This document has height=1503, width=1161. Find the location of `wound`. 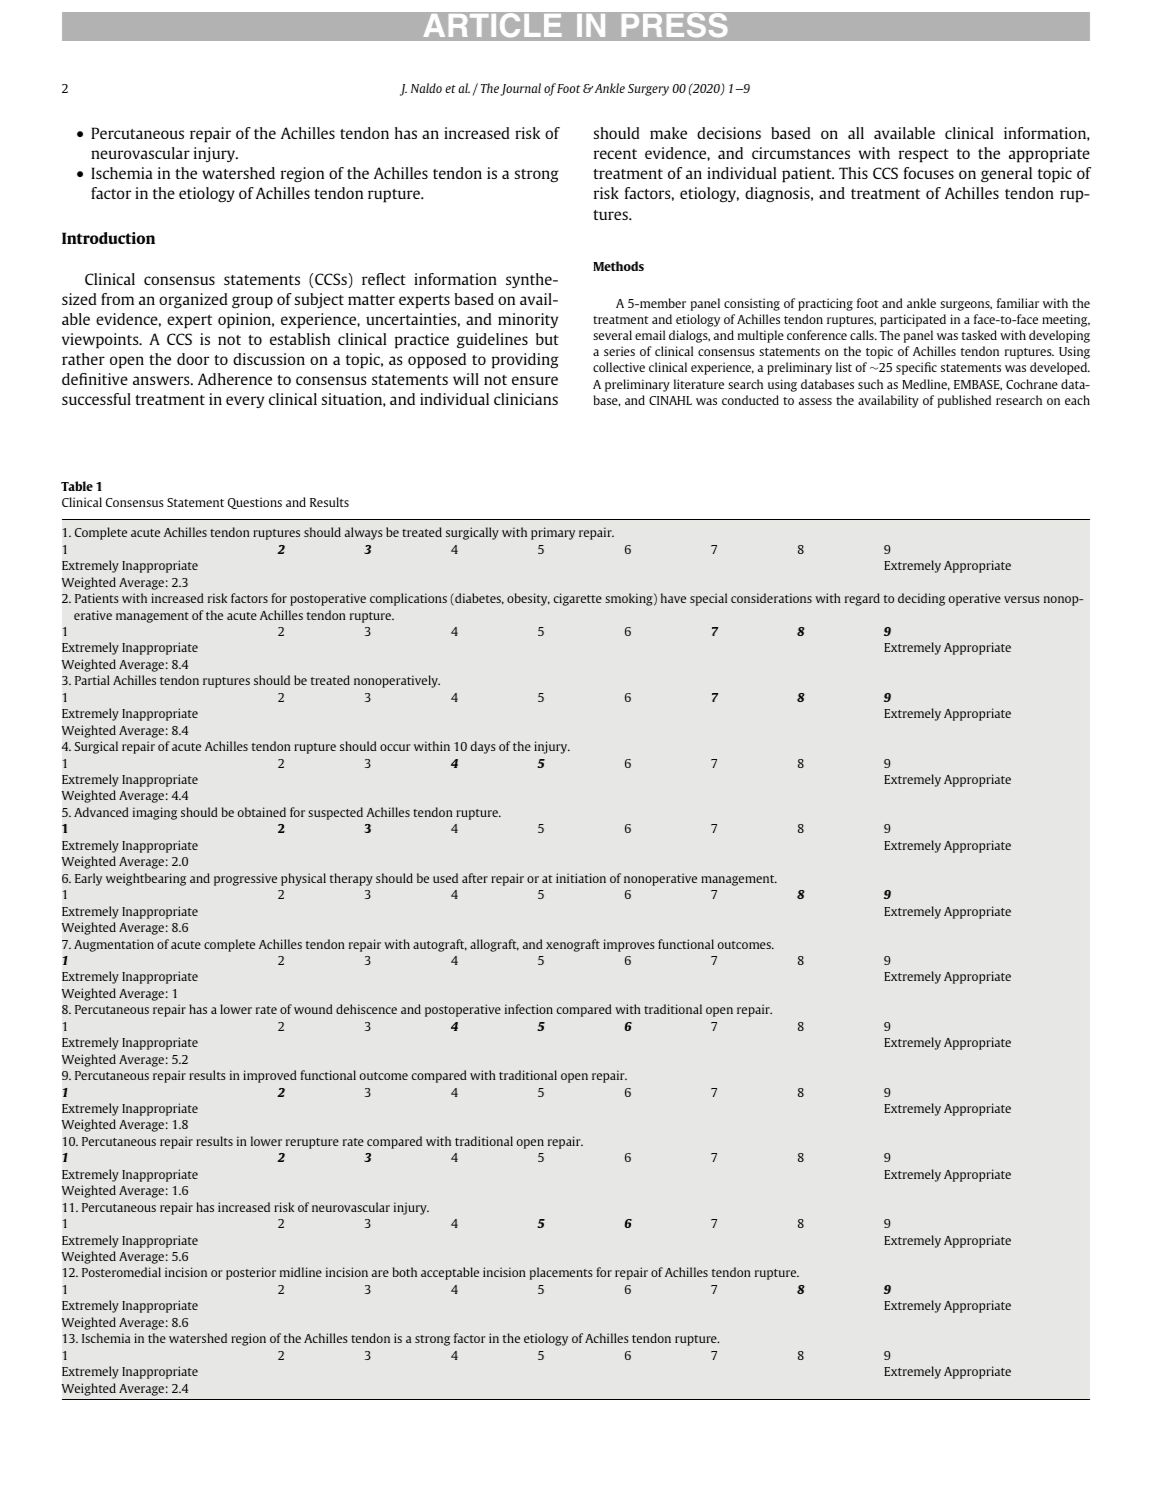

wound is located at coordinates (313, 1009).
